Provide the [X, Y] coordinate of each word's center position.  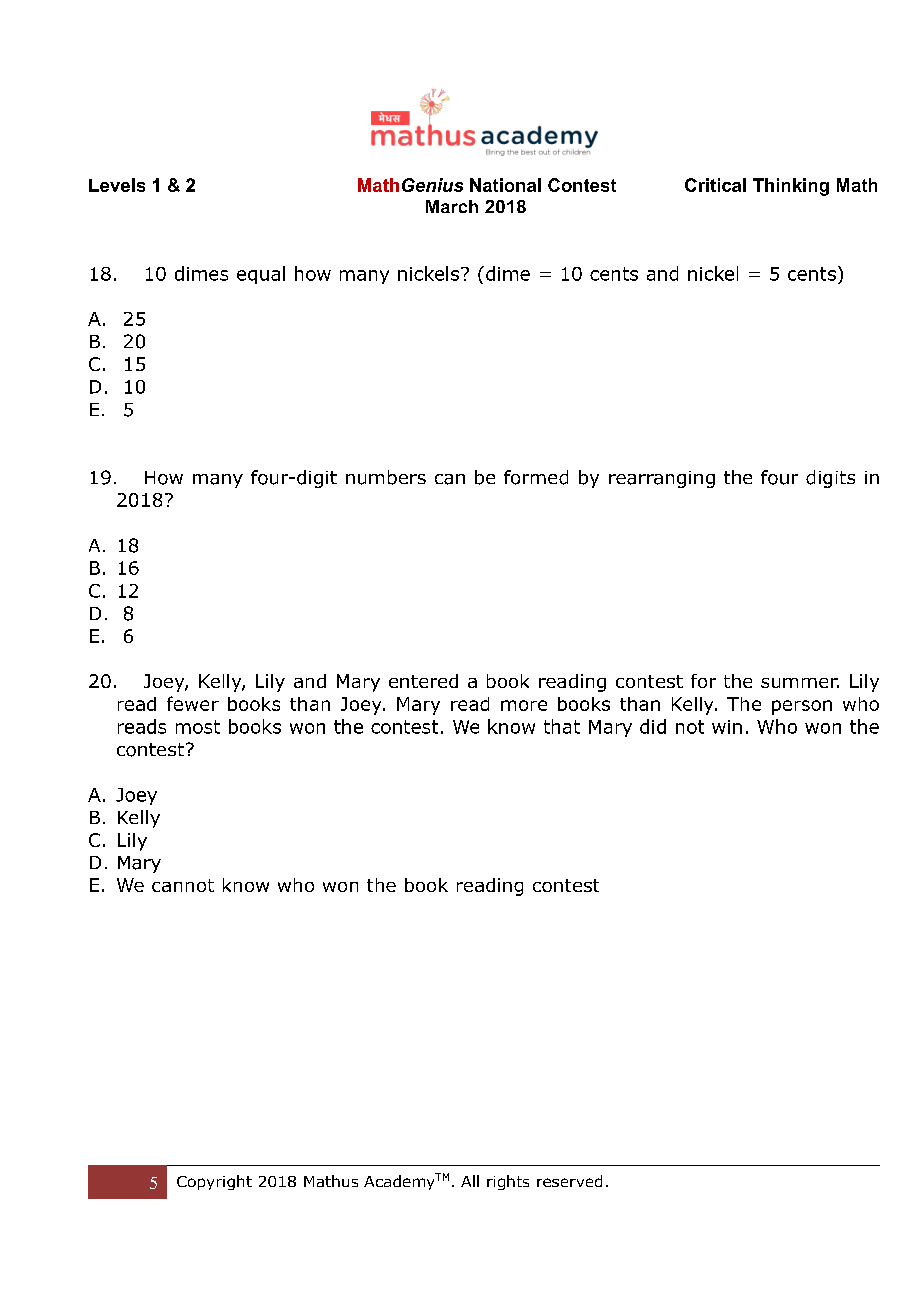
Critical [715, 185]
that [562, 726]
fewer [193, 703]
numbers [386, 477]
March [452, 206]
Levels [117, 185]
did [653, 726]
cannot [183, 885]
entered [423, 681]
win [727, 727]
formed [536, 477]
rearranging [662, 479]
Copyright [214, 1182]
